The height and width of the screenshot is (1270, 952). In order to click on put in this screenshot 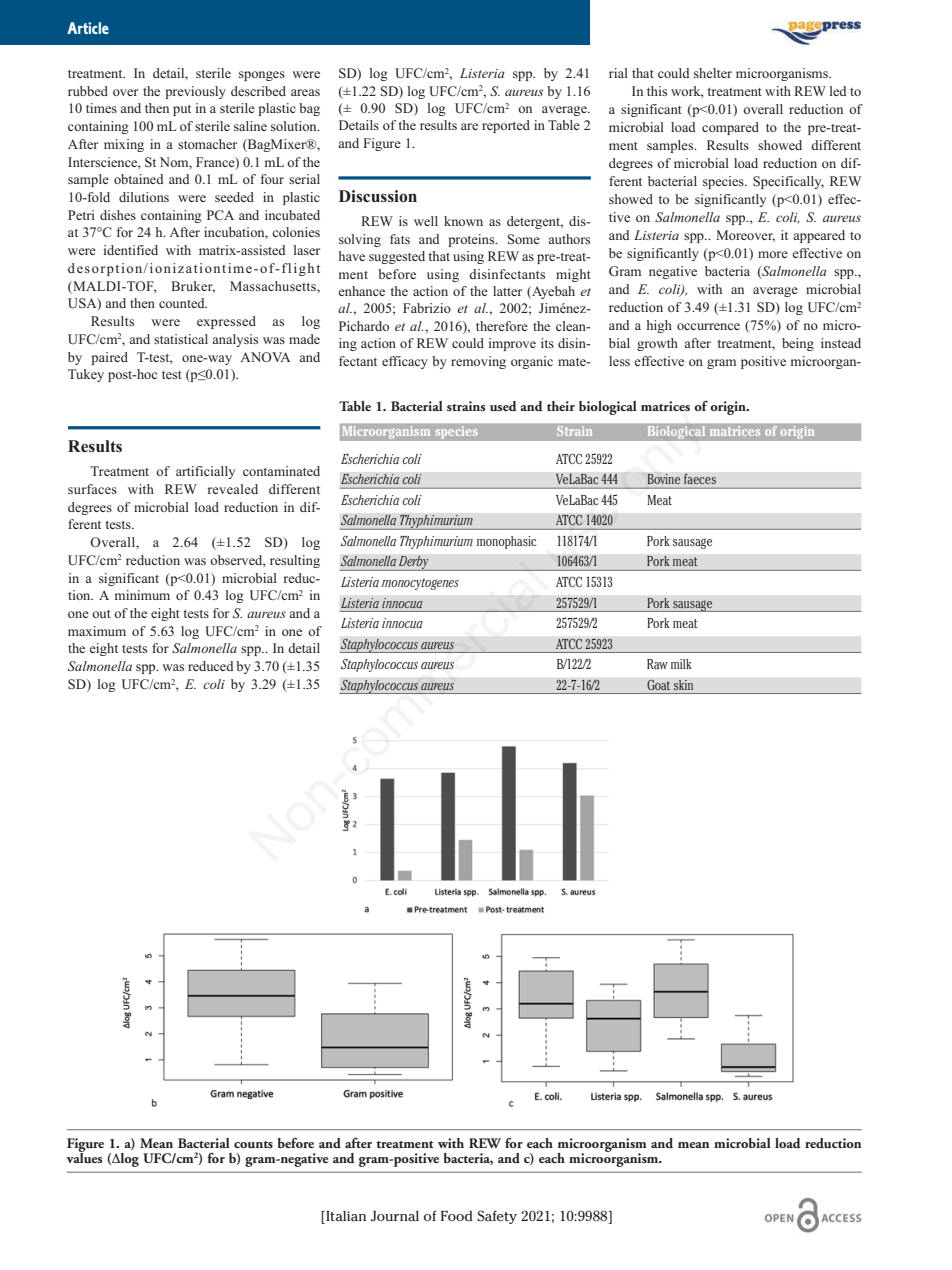, I will do `click(182, 110)`.
